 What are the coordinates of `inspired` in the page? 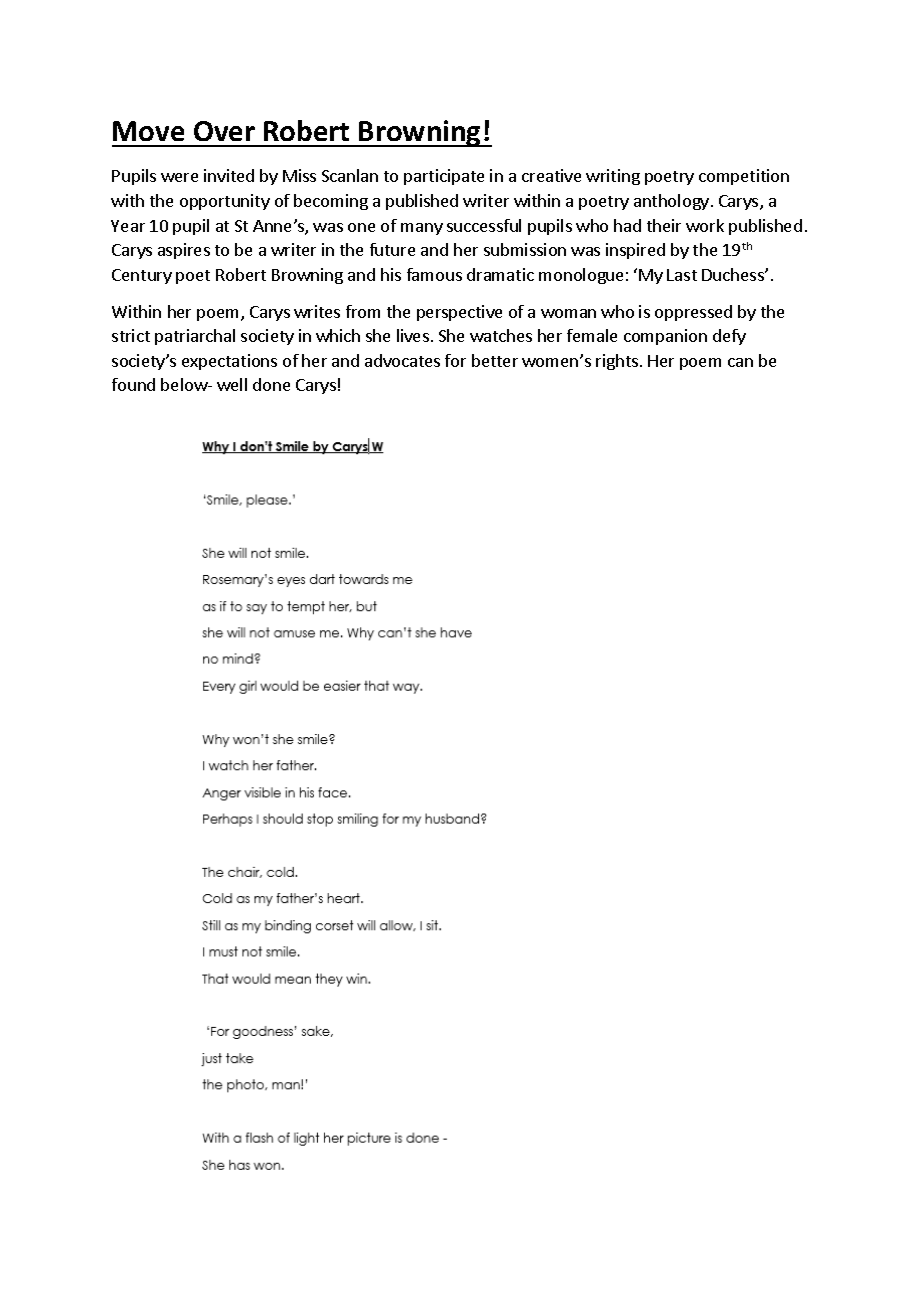 It's located at (635, 251).
